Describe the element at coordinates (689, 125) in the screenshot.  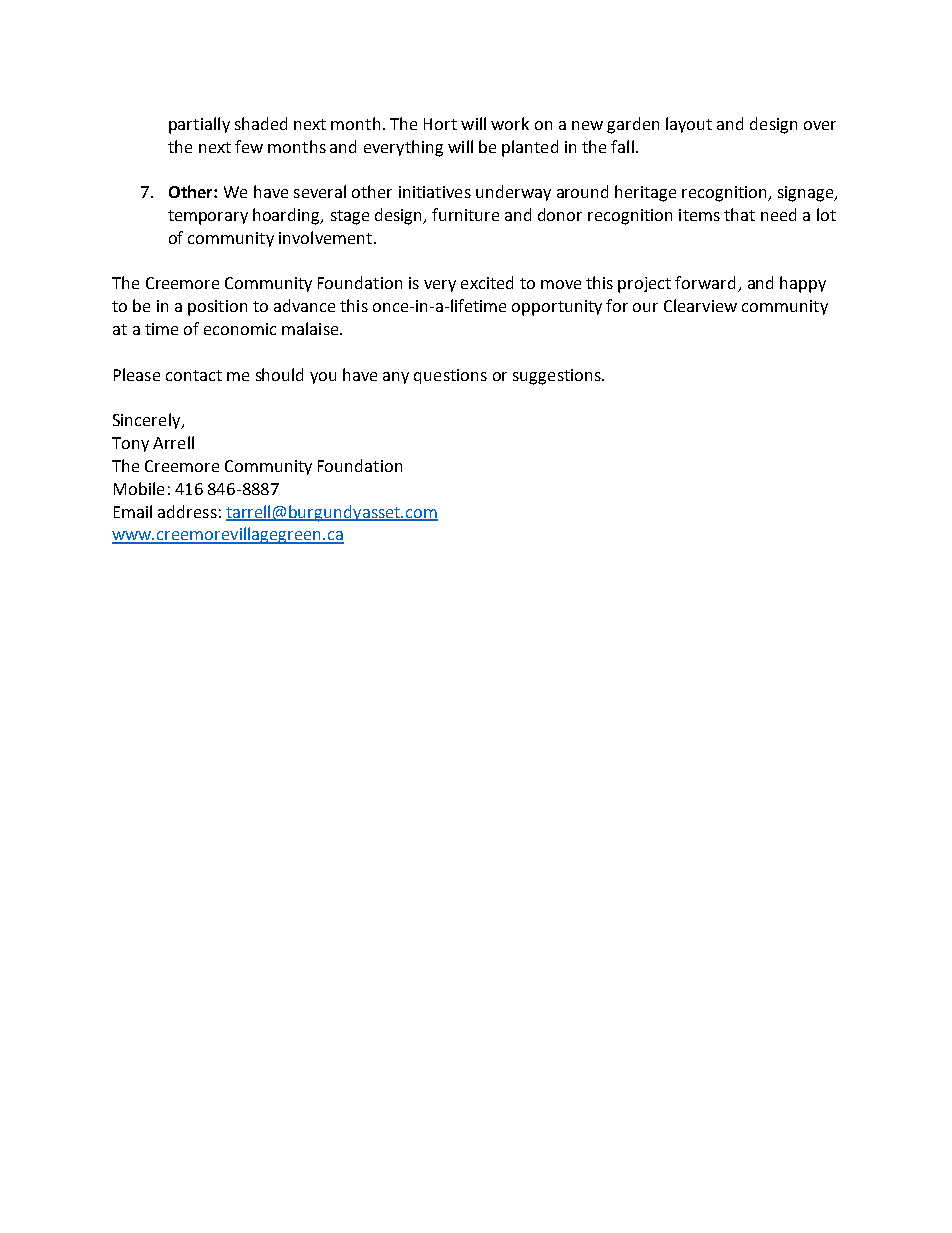
I see `layout` at that location.
